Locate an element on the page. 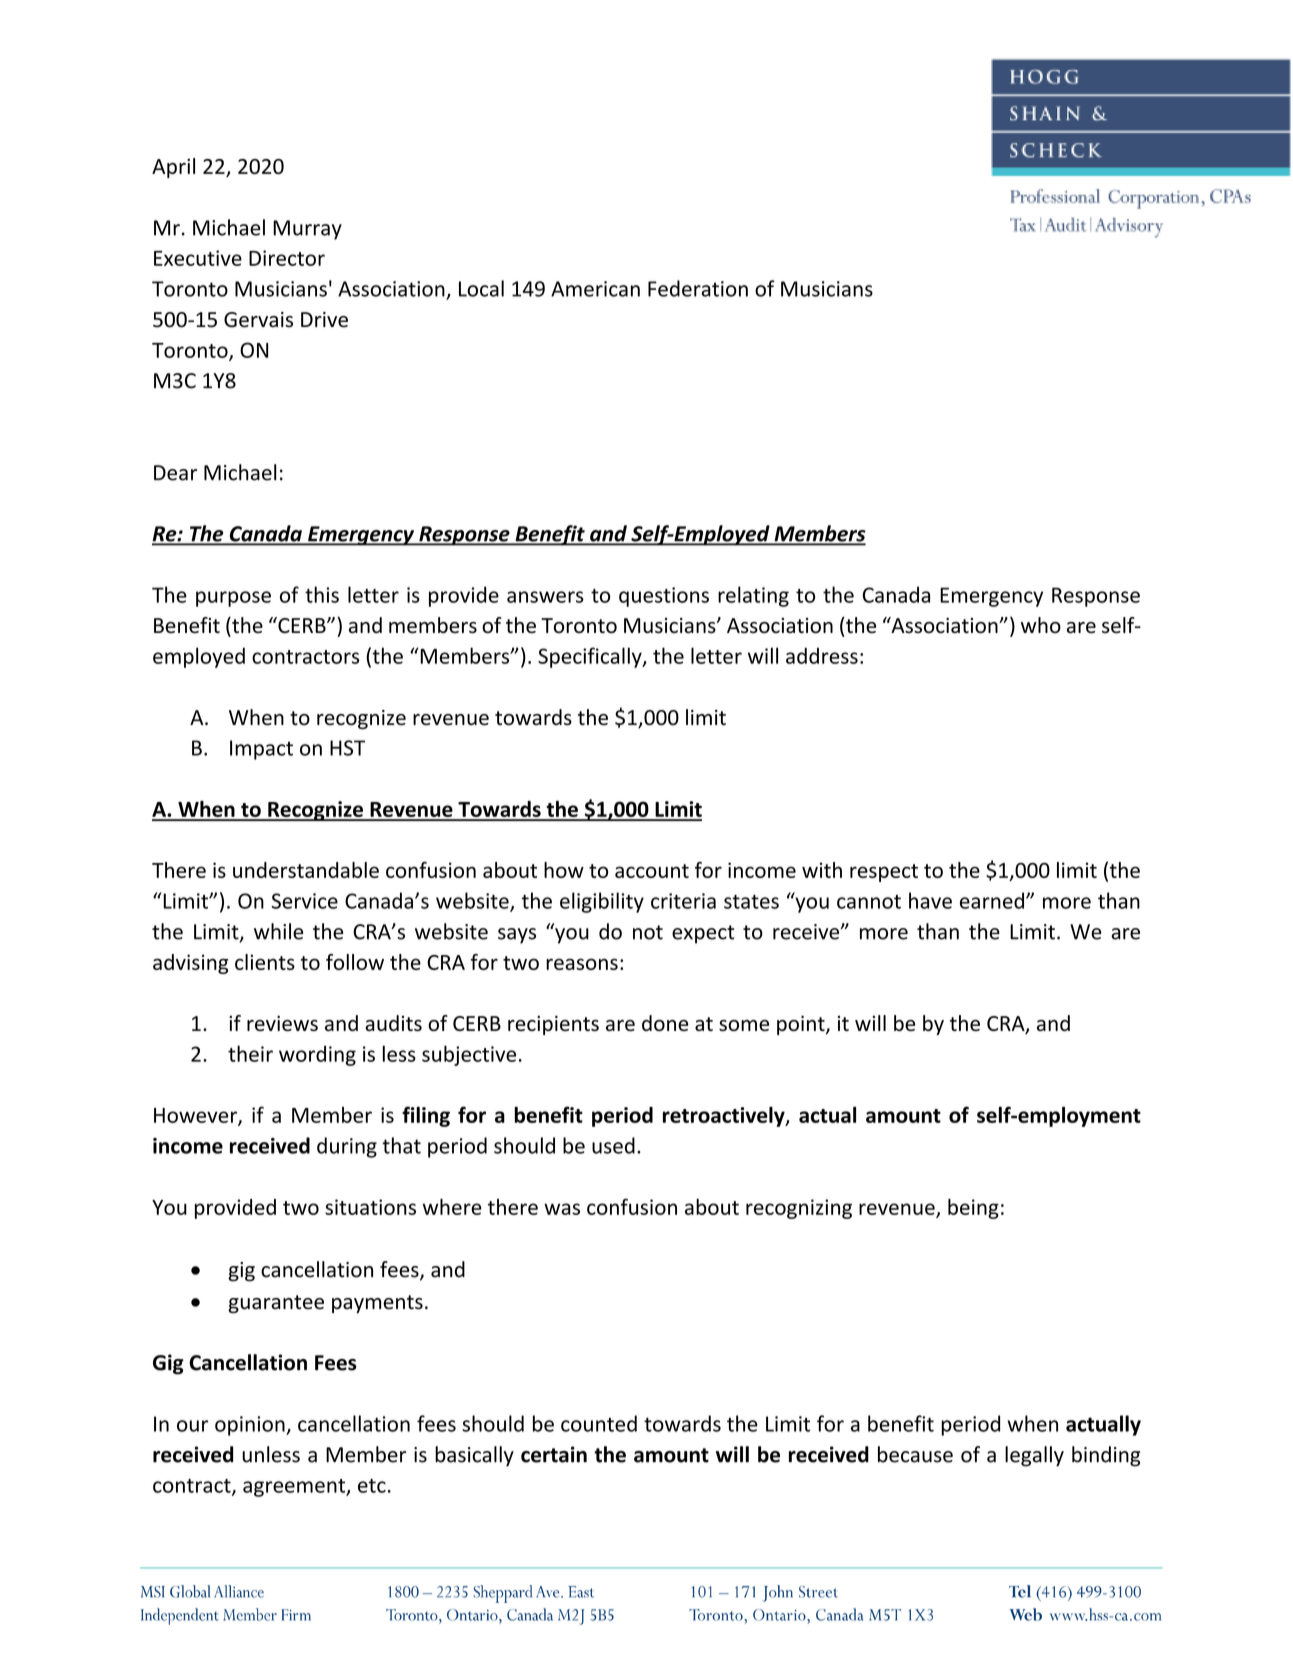 Image resolution: width=1293 pixels, height=1673 pixels. earned is located at coordinates (992, 900).
